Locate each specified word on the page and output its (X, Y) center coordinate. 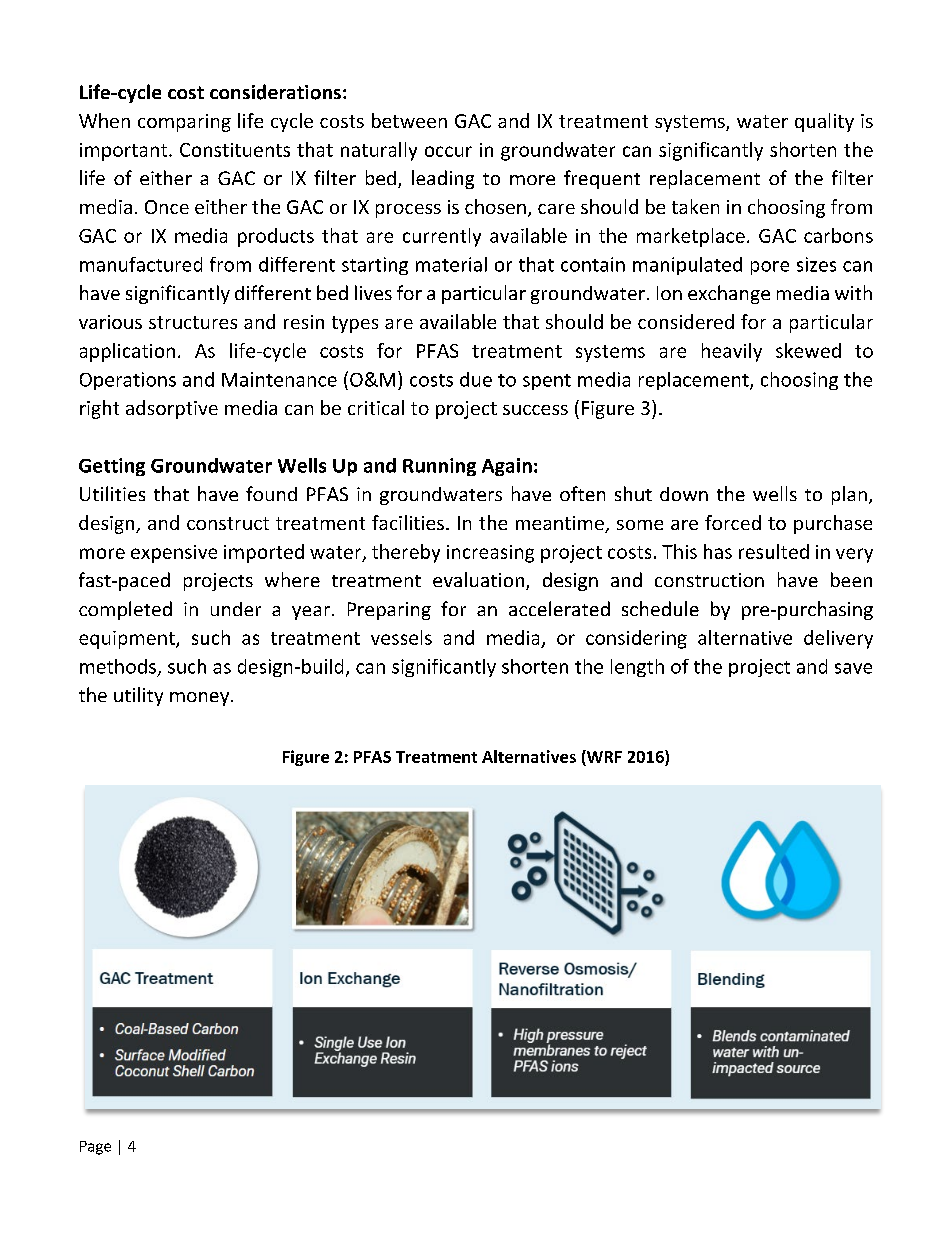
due (476, 379)
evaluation (478, 579)
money (201, 699)
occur (448, 151)
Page (95, 1148)
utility (138, 696)
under (236, 609)
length (637, 668)
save (853, 668)
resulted (774, 551)
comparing (184, 123)
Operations (128, 381)
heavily (732, 352)
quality (824, 122)
